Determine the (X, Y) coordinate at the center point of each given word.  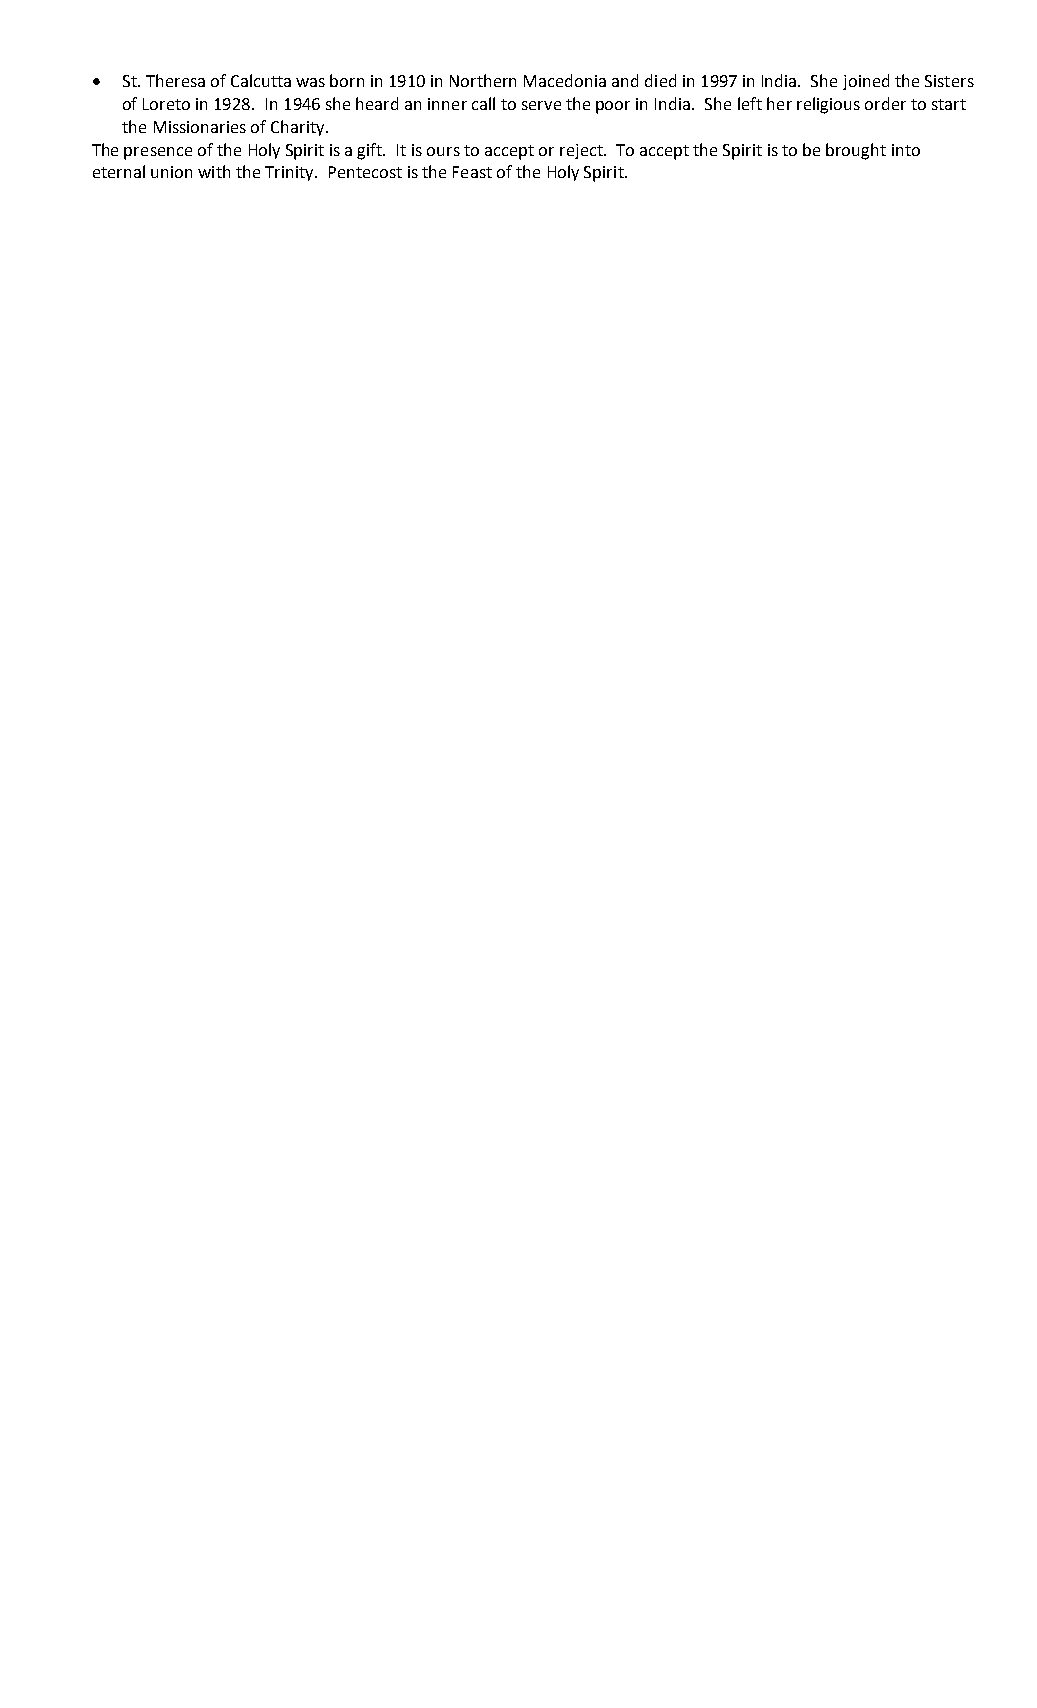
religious (828, 105)
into (906, 150)
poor (613, 107)
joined (866, 82)
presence (158, 153)
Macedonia (565, 80)
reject (582, 151)
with (214, 171)
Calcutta (261, 80)
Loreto (166, 104)
